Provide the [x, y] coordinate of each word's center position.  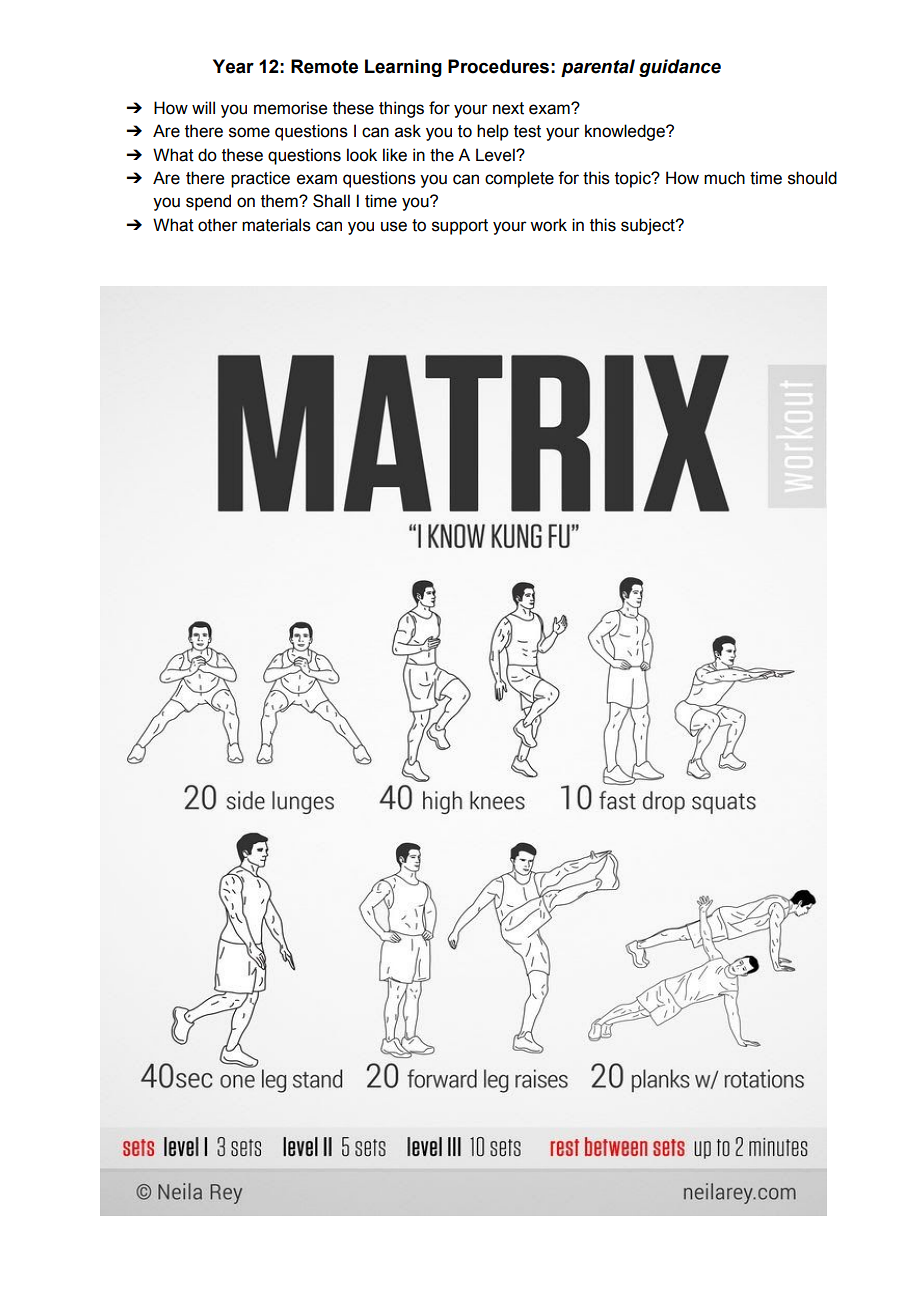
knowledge [626, 132]
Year [233, 66]
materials [276, 225]
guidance [680, 68]
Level [496, 155]
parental [598, 68]
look [362, 155]
